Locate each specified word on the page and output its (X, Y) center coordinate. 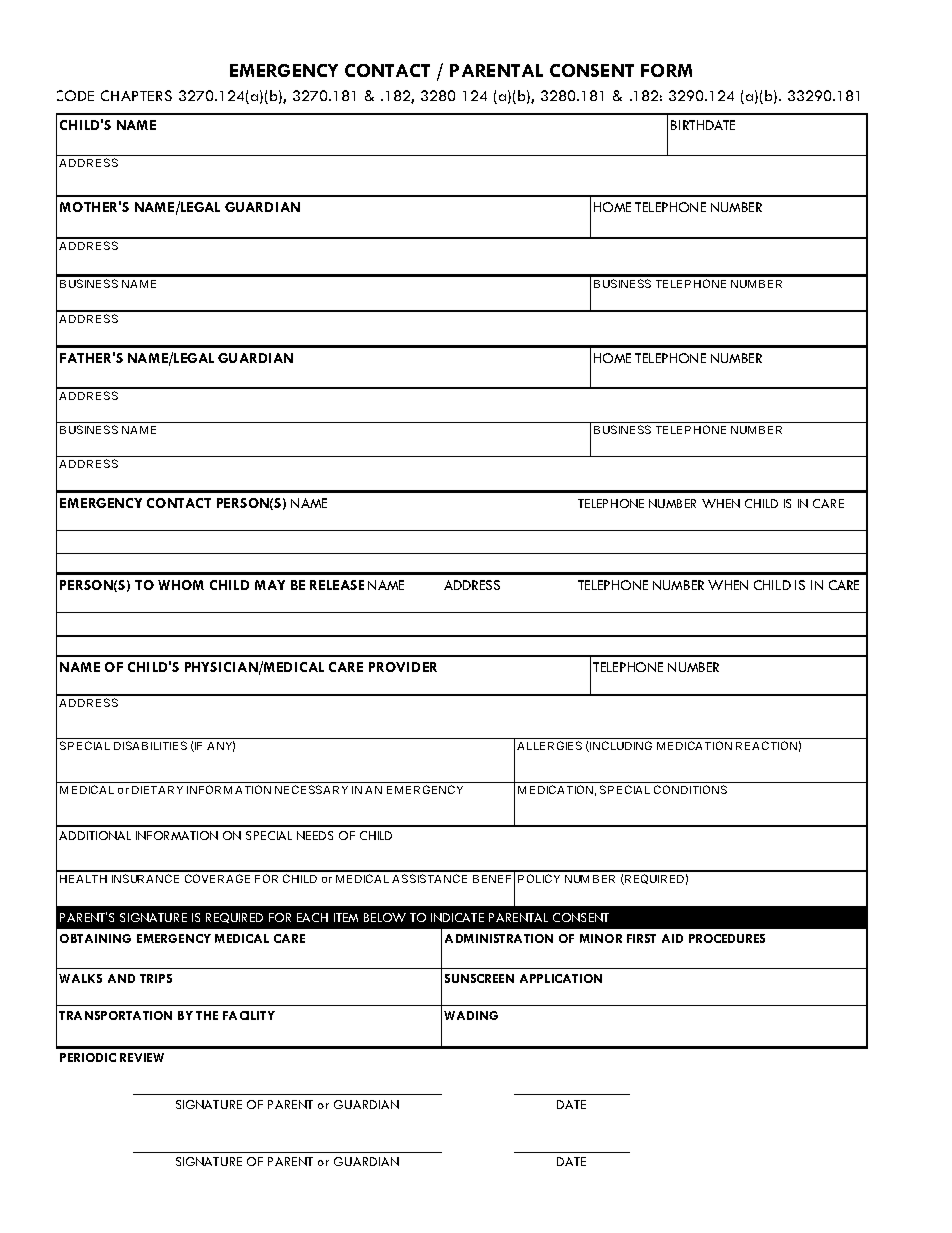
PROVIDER (403, 667)
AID (672, 938)
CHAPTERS (136, 95)
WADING (471, 1015)
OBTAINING (95, 938)
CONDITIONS (690, 789)
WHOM (181, 585)
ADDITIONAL (95, 835)
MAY (270, 585)
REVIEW (142, 1057)
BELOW (385, 917)
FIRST (641, 938)
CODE (75, 95)
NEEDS (315, 835)
